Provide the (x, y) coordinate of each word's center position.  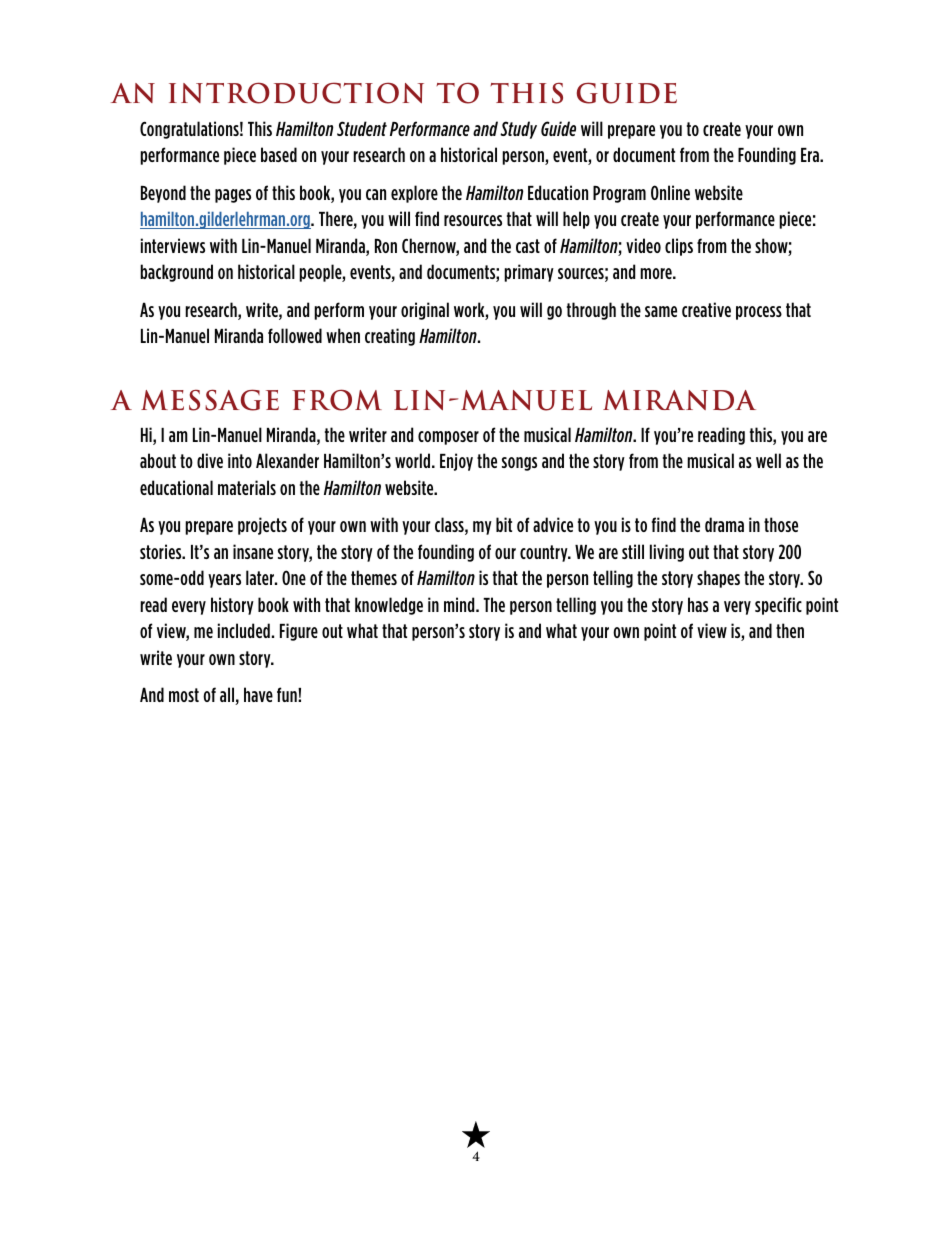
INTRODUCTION (296, 93)
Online (670, 192)
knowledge (389, 606)
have (258, 694)
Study (518, 130)
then (790, 630)
